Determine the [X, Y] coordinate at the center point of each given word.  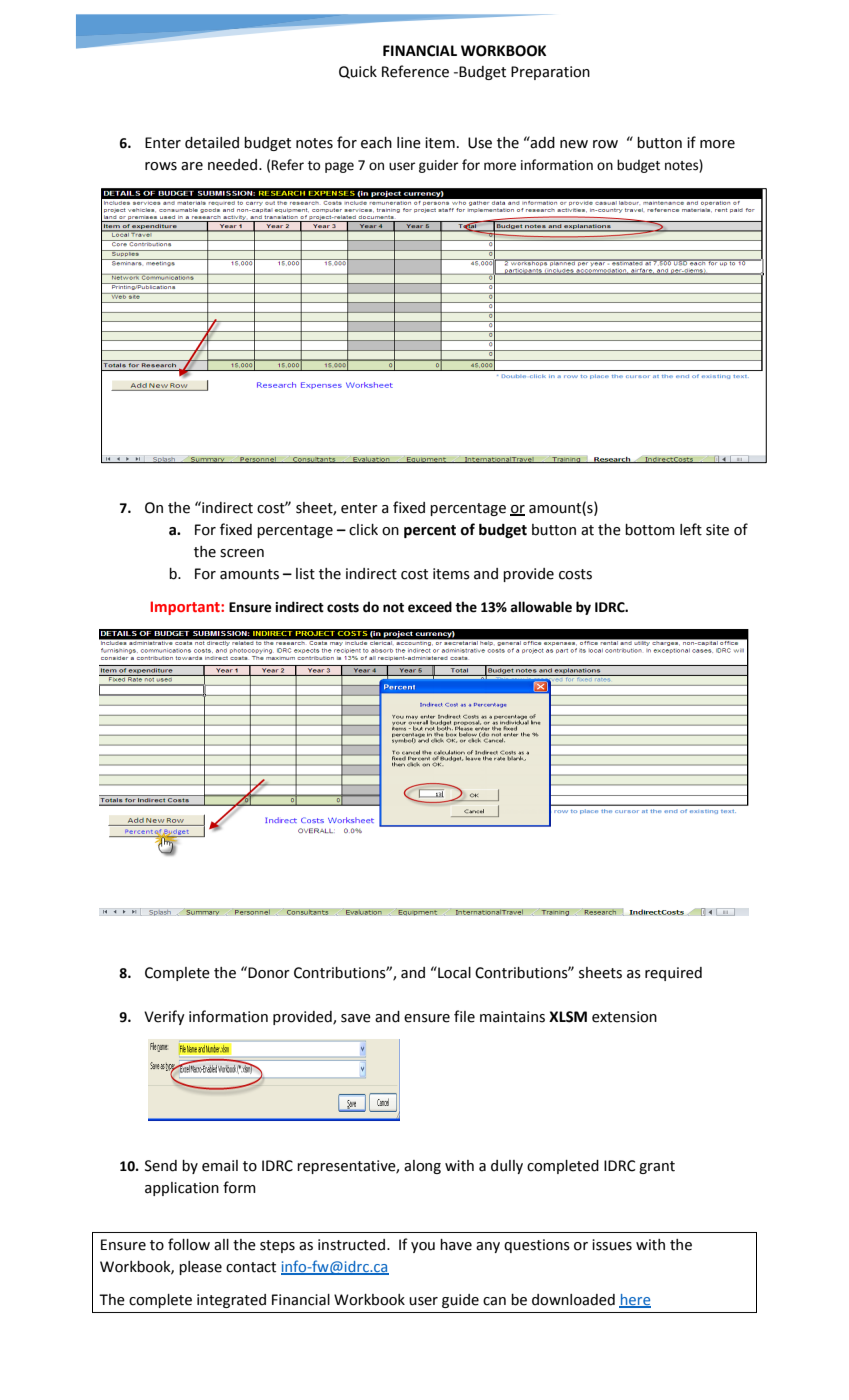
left [691, 529]
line [409, 143]
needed [234, 165]
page [339, 167]
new [574, 144]
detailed [212, 143]
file [464, 1016]
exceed [430, 607]
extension [624, 1017]
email [220, 1166]
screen [242, 553]
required [673, 974]
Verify [164, 1017]
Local [453, 972]
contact [251, 1267]
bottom [650, 530]
